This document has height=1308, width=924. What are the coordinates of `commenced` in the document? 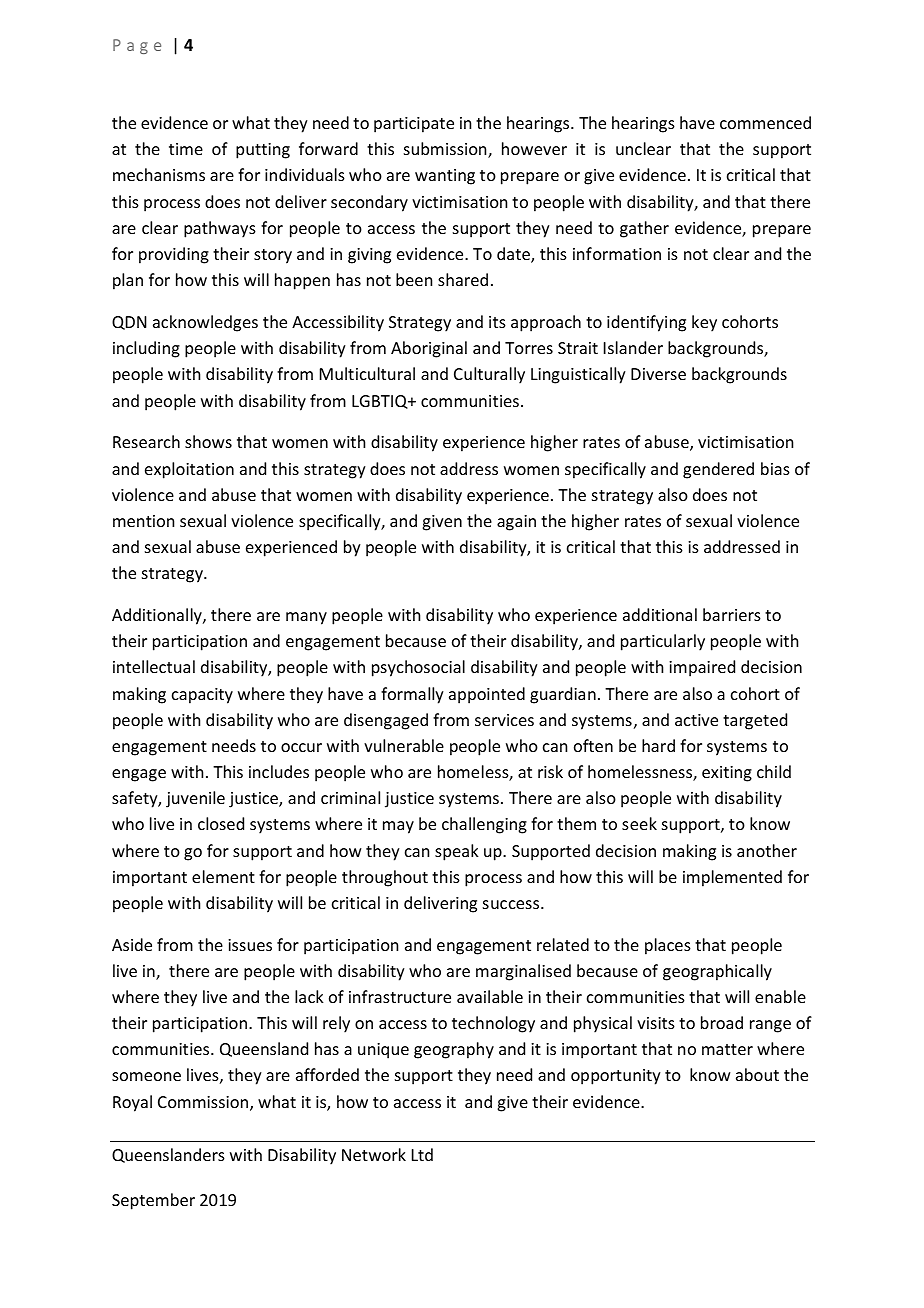 It's located at (765, 122).
